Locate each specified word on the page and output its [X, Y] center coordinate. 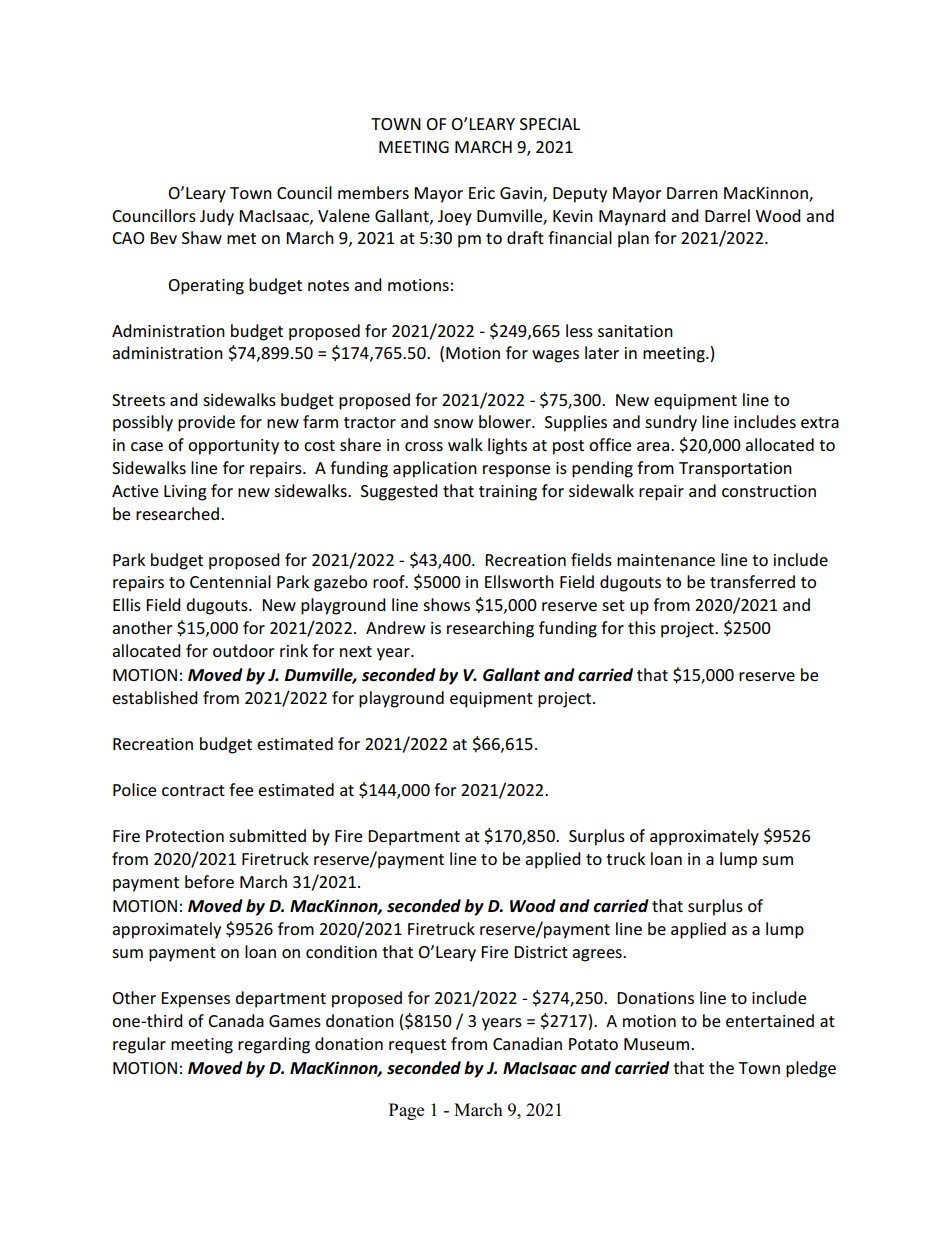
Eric [482, 193]
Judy [217, 217]
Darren [692, 193]
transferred [752, 581]
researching [490, 629]
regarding [274, 1045]
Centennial [230, 581]
